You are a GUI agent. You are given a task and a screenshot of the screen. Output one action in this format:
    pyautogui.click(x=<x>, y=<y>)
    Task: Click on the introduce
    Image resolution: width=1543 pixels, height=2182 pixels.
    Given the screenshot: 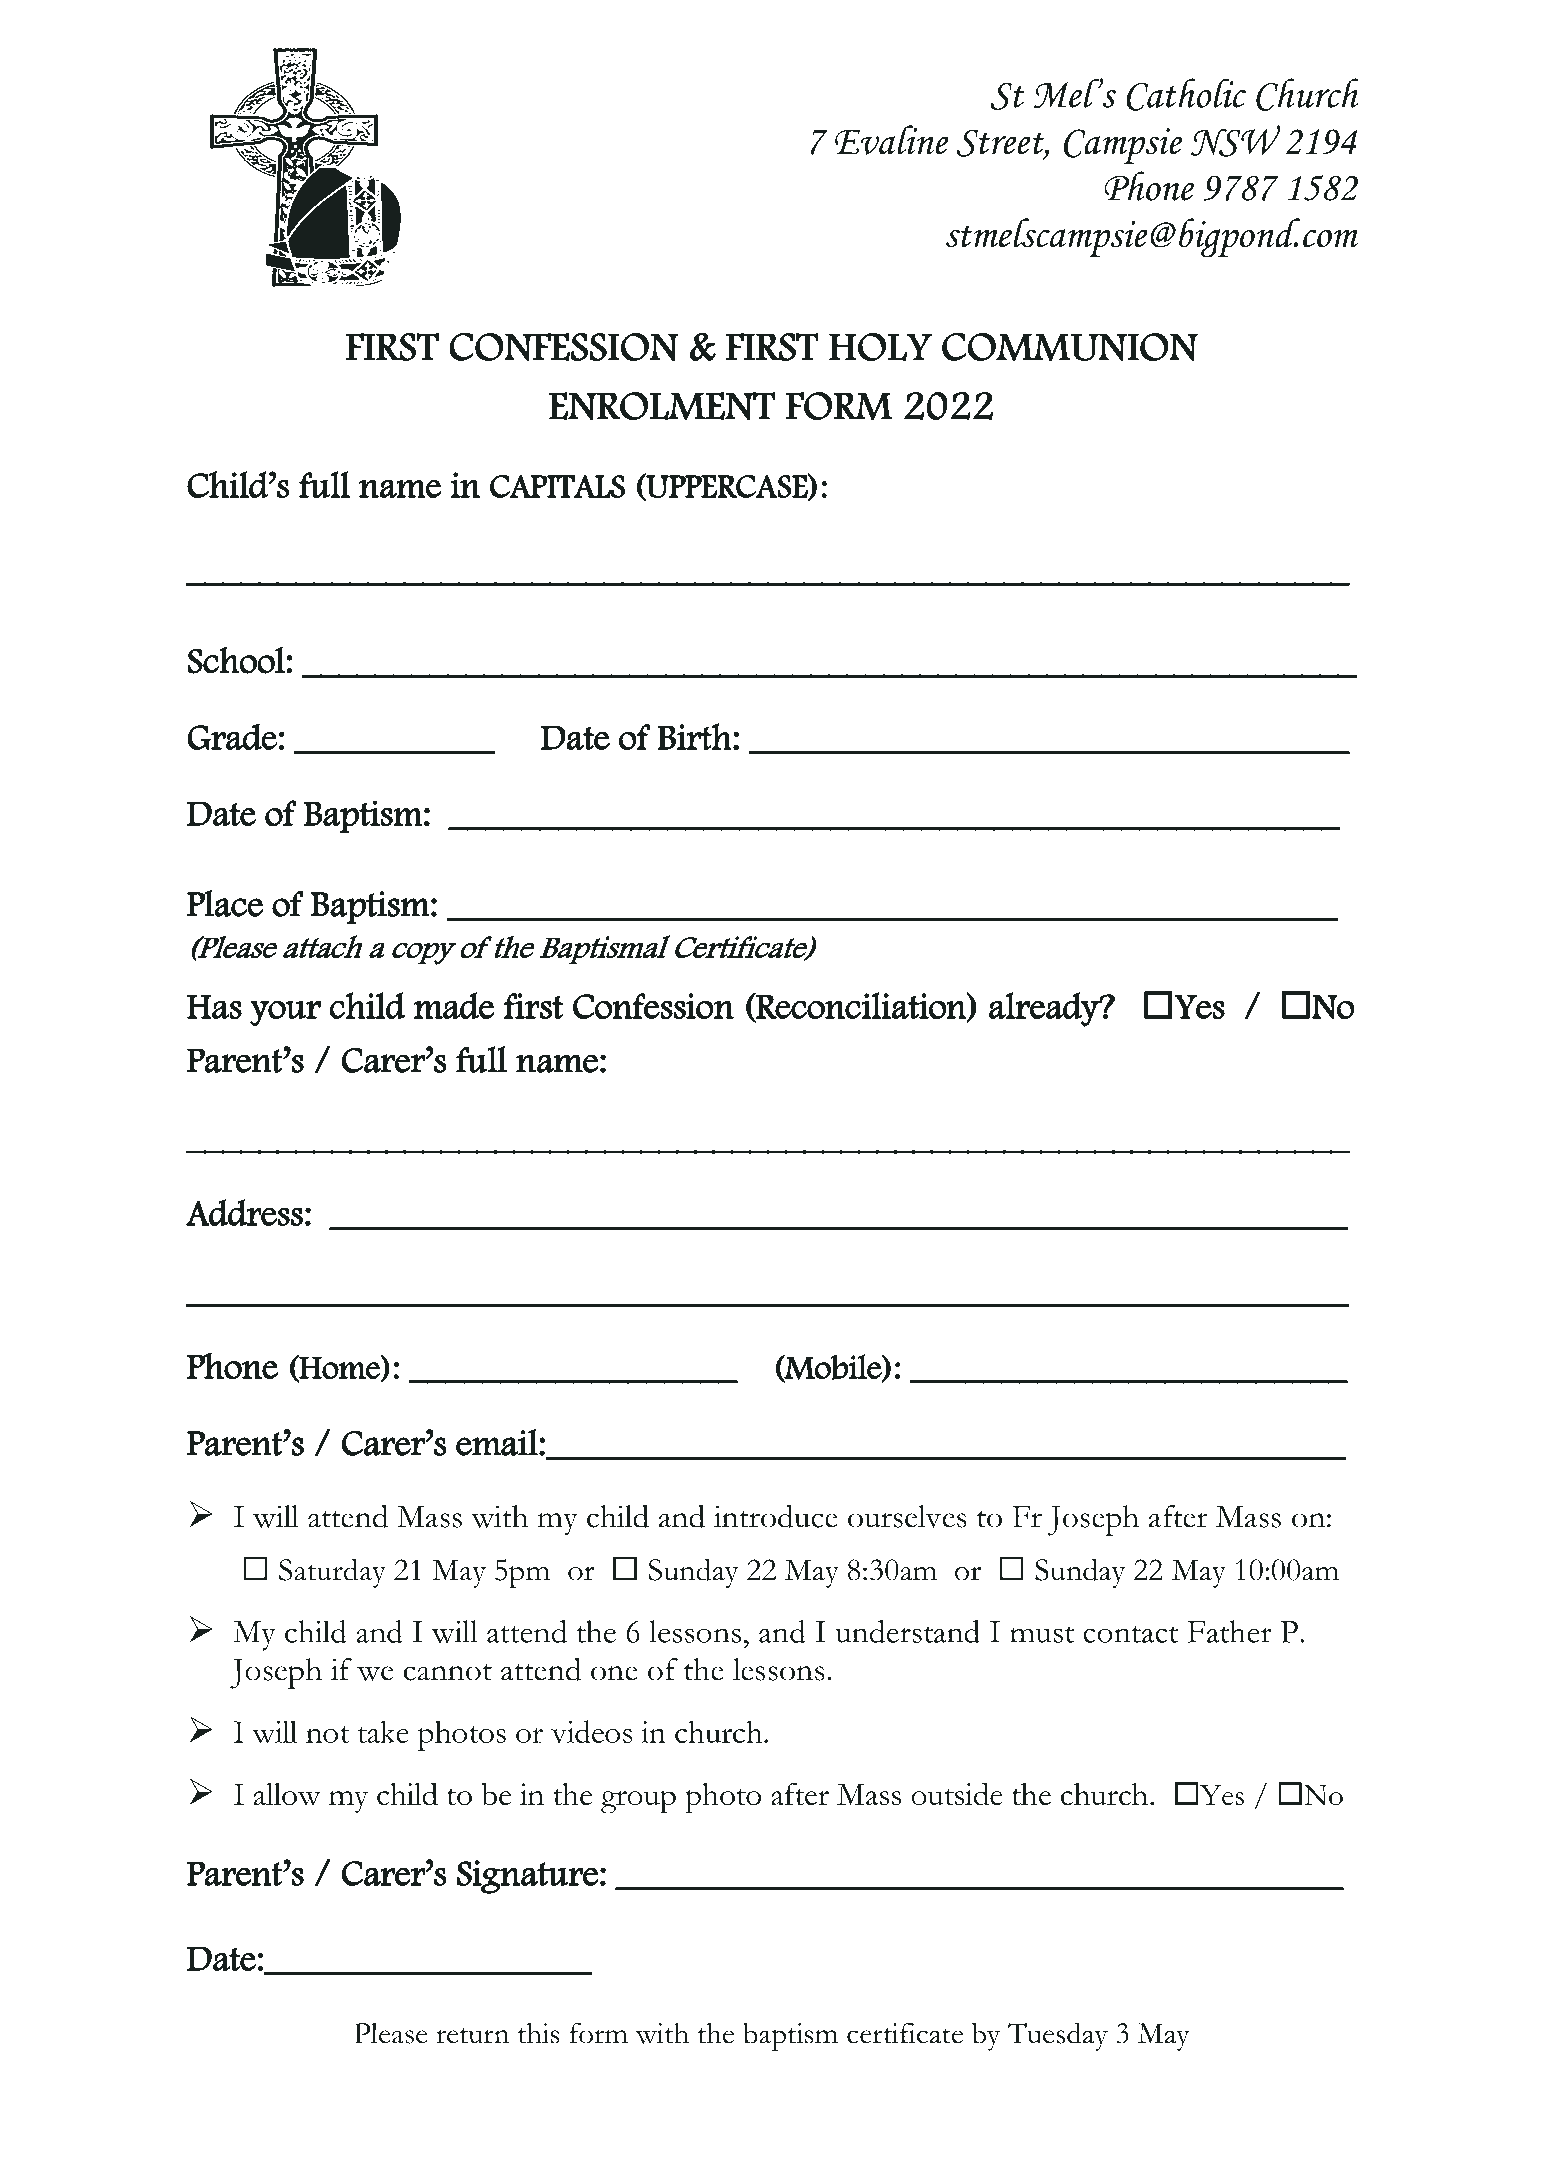 What is the action you would take?
    pyautogui.click(x=776, y=1516)
